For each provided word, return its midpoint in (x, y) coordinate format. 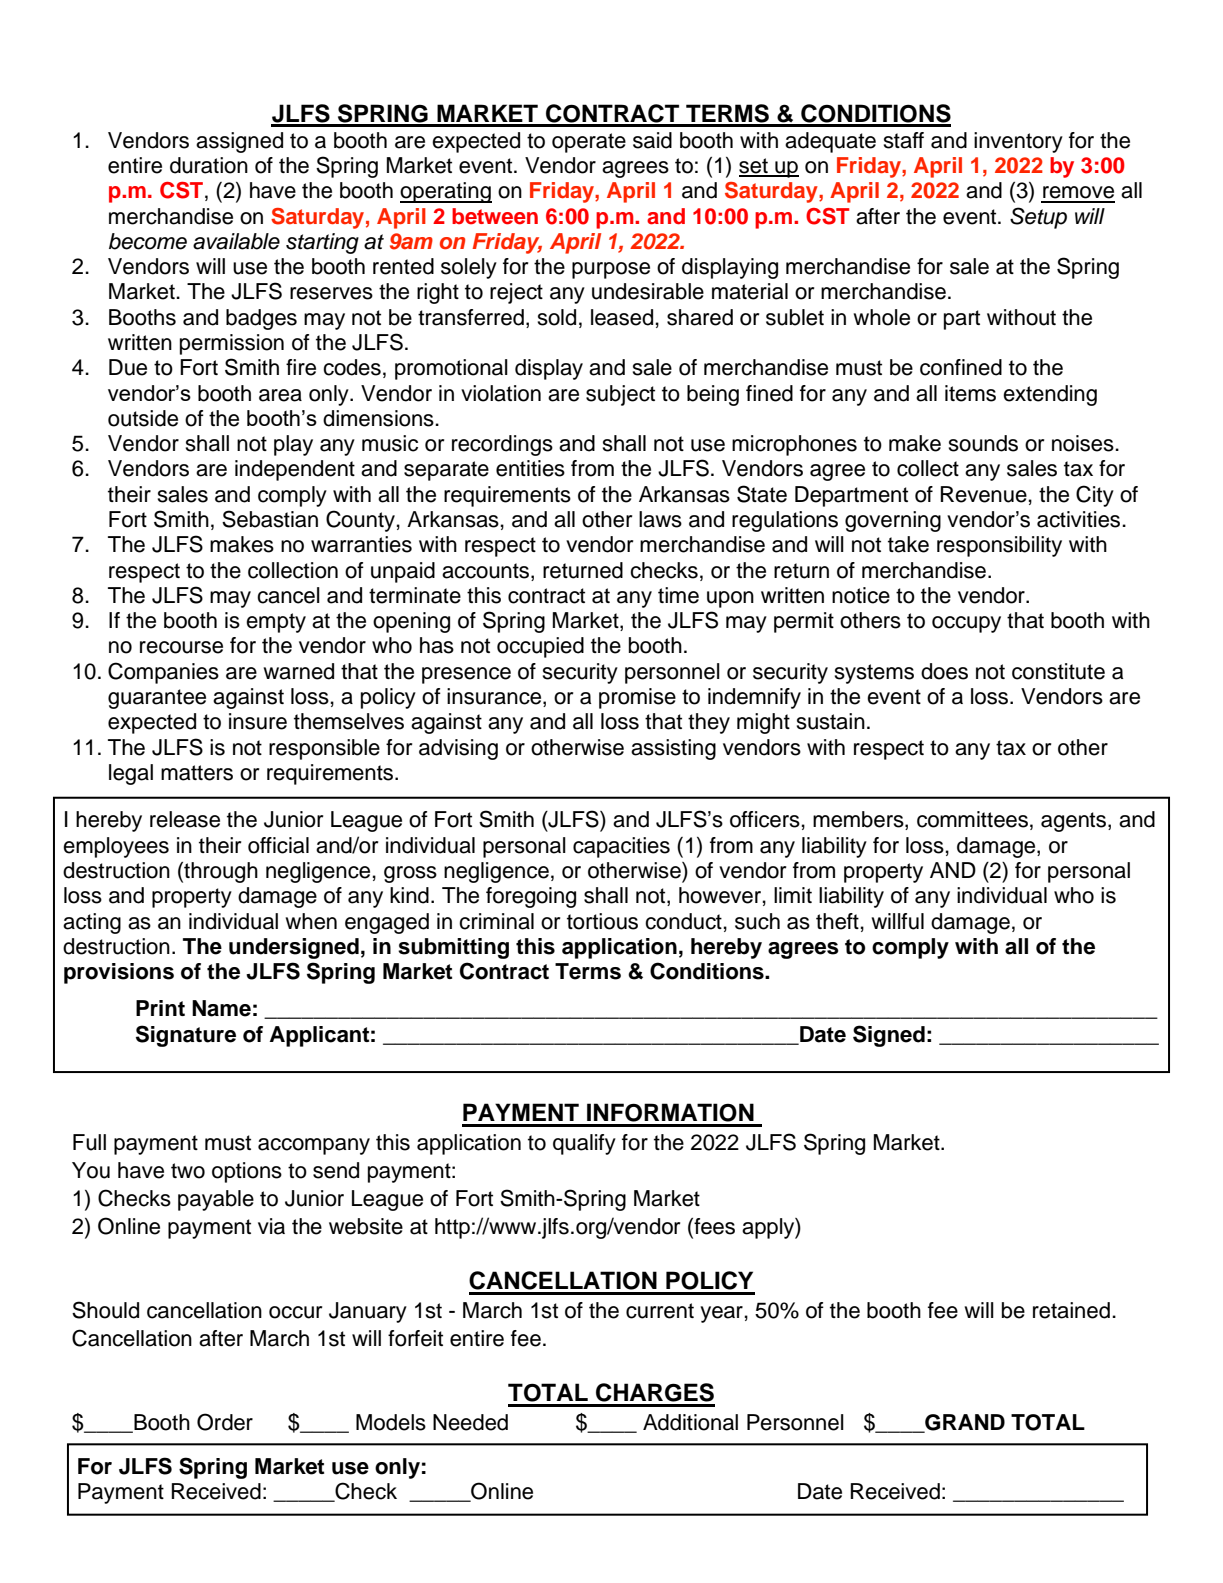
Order (225, 1422)
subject (620, 395)
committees (972, 819)
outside (143, 418)
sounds (983, 443)
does (944, 671)
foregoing (531, 897)
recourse (181, 647)
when (311, 921)
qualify (584, 1144)
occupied (540, 647)
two (188, 1171)
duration (209, 165)
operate (589, 143)
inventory (1018, 142)
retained (1071, 1310)
